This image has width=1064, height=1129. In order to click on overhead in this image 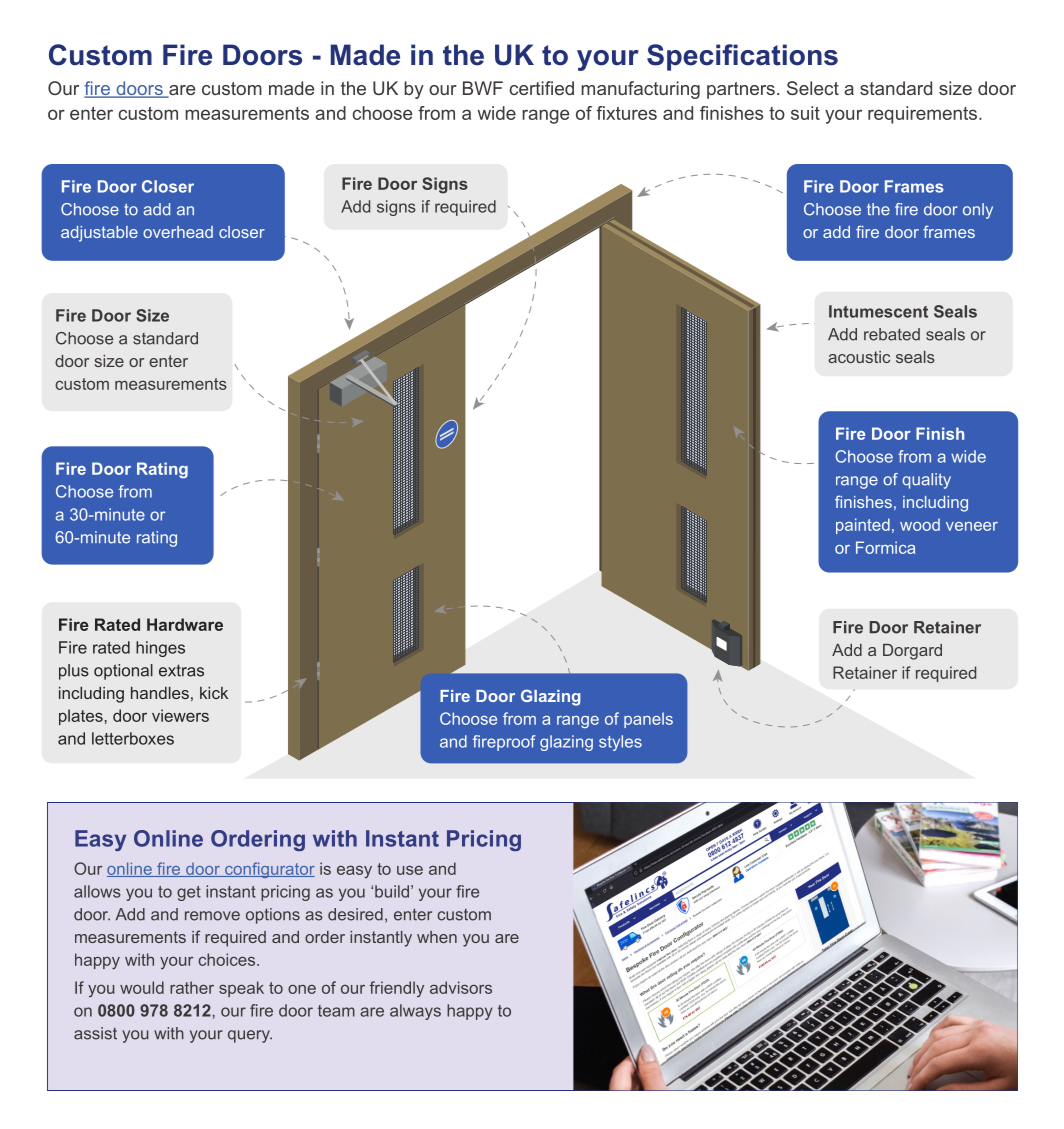, I will do `click(178, 232)`.
